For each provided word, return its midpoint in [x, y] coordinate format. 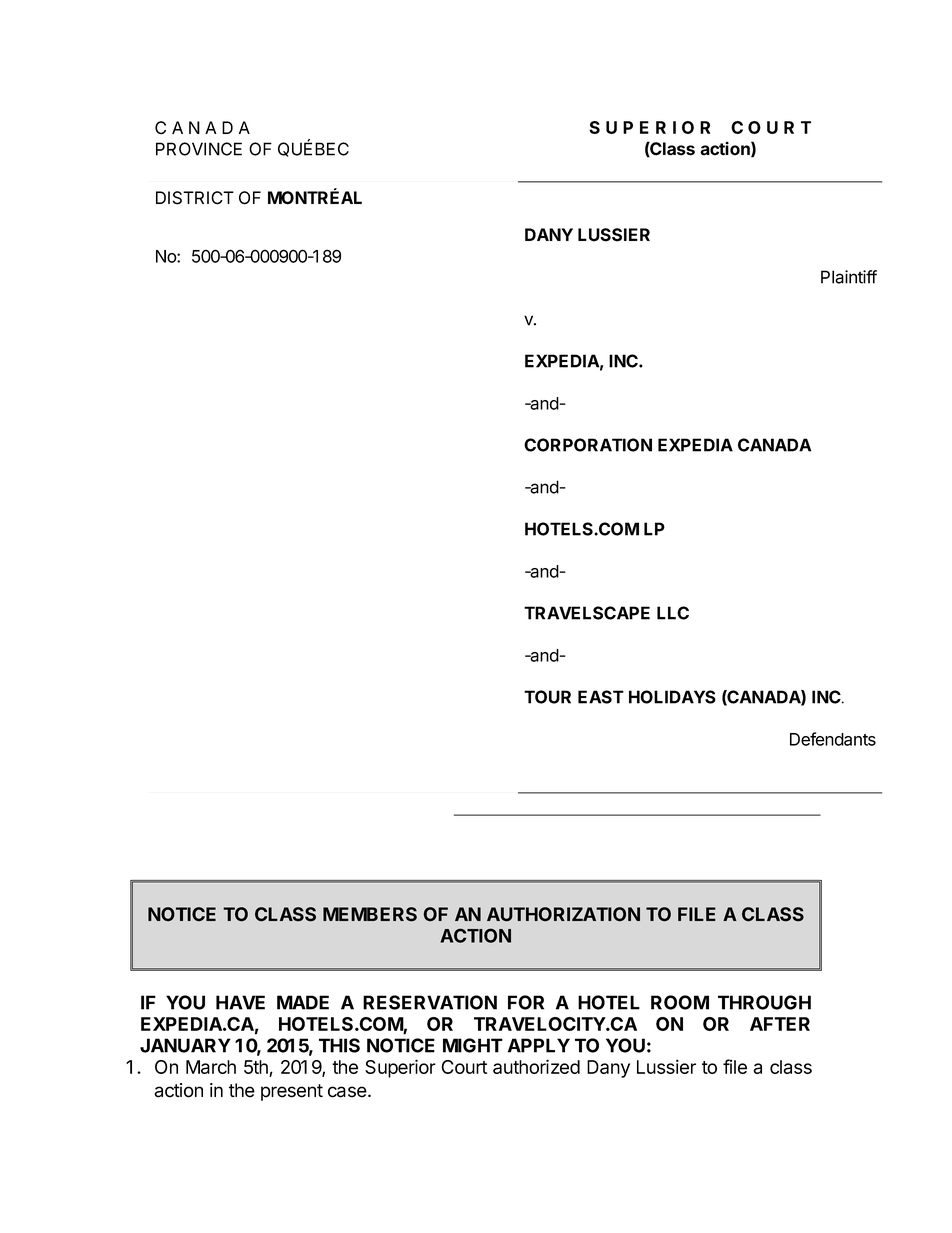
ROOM [680, 1002]
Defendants [833, 739]
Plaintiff [849, 277]
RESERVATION [430, 1002]
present [292, 1092]
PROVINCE [199, 149]
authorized [536, 1066]
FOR [526, 1002]
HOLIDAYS [672, 697]
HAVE [240, 1002]
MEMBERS [370, 914]
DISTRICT [195, 198]
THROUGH [764, 1002]
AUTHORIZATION [563, 914]
